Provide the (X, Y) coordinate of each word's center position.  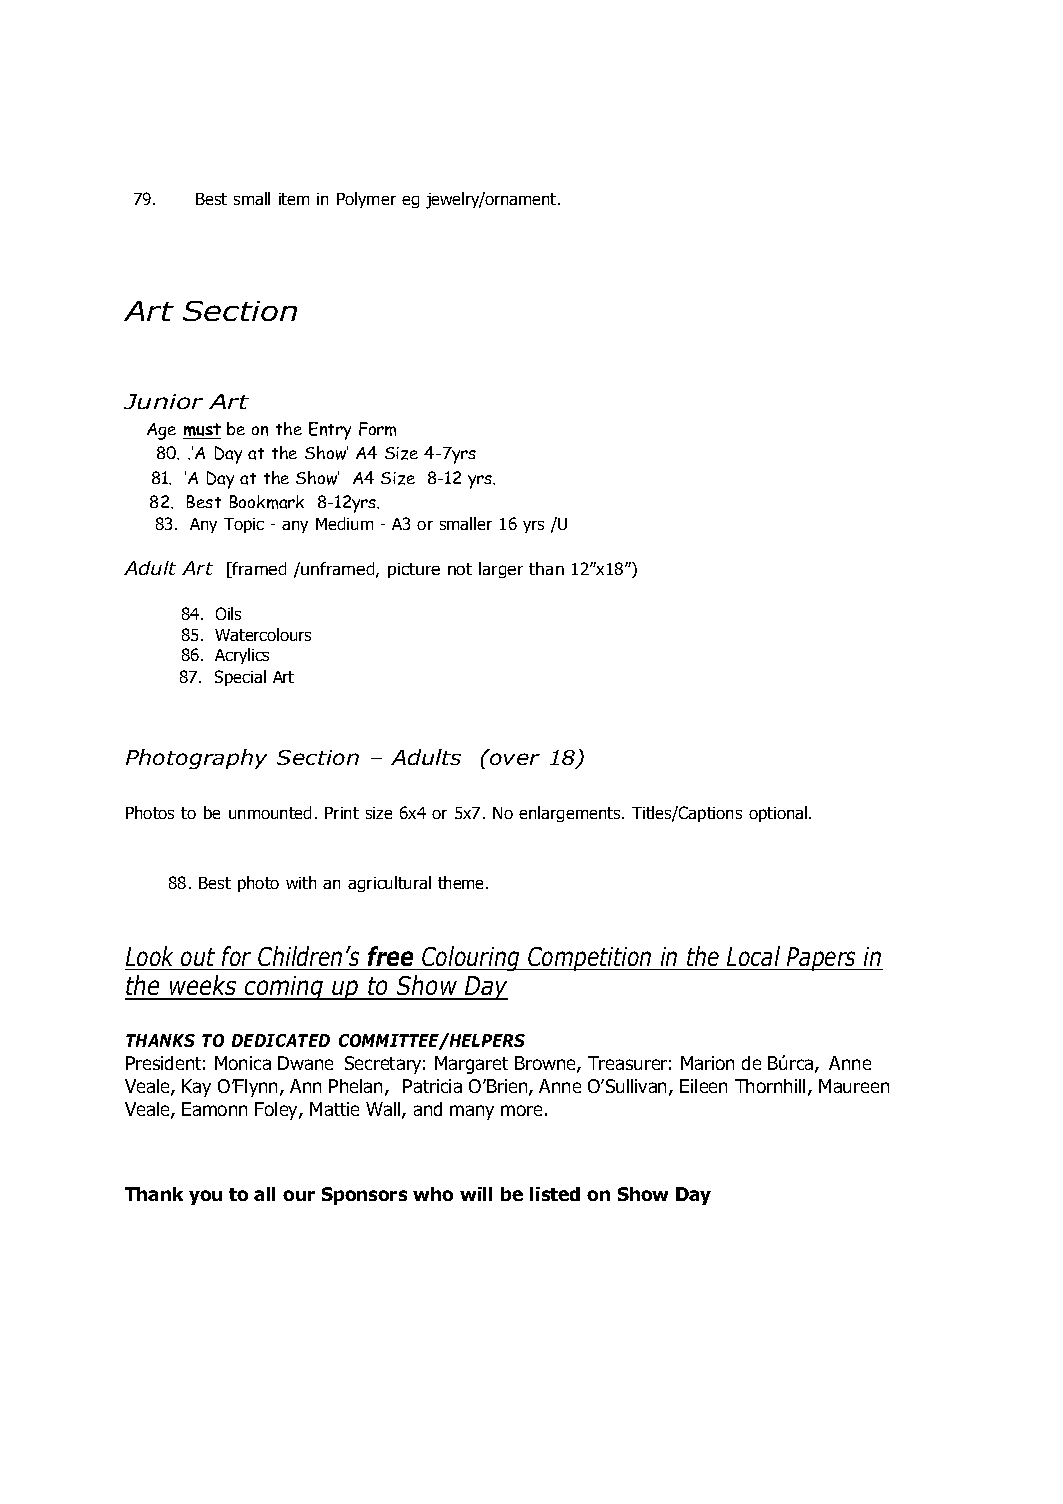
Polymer (366, 200)
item (294, 199)
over (515, 759)
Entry (330, 431)
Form (377, 429)
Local (753, 956)
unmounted (270, 812)
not (460, 569)
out (198, 957)
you (205, 1197)
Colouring (471, 958)
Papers (822, 959)
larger (501, 570)
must (202, 431)
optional (778, 814)
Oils (228, 613)
